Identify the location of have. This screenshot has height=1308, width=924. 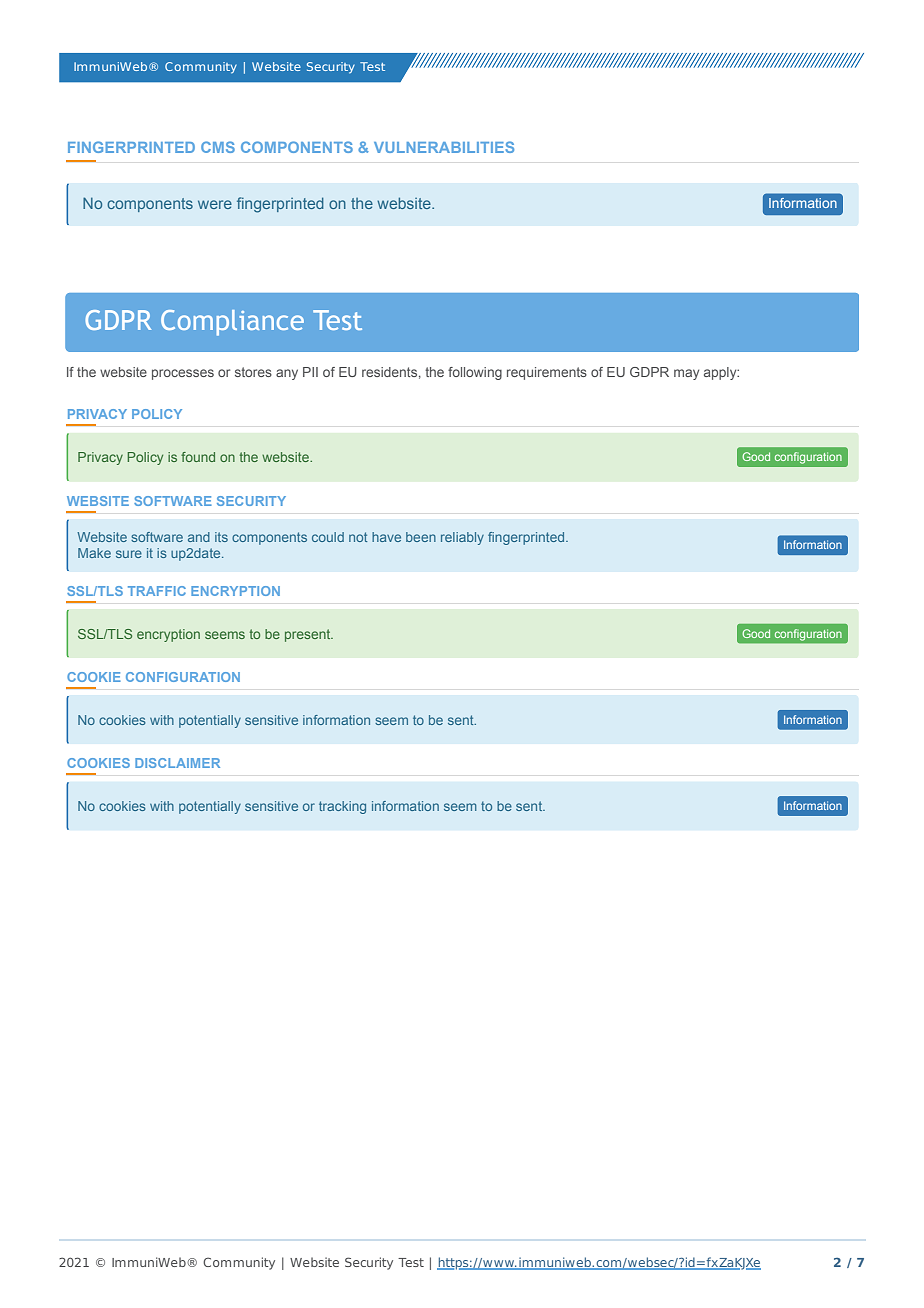
(386, 537).
